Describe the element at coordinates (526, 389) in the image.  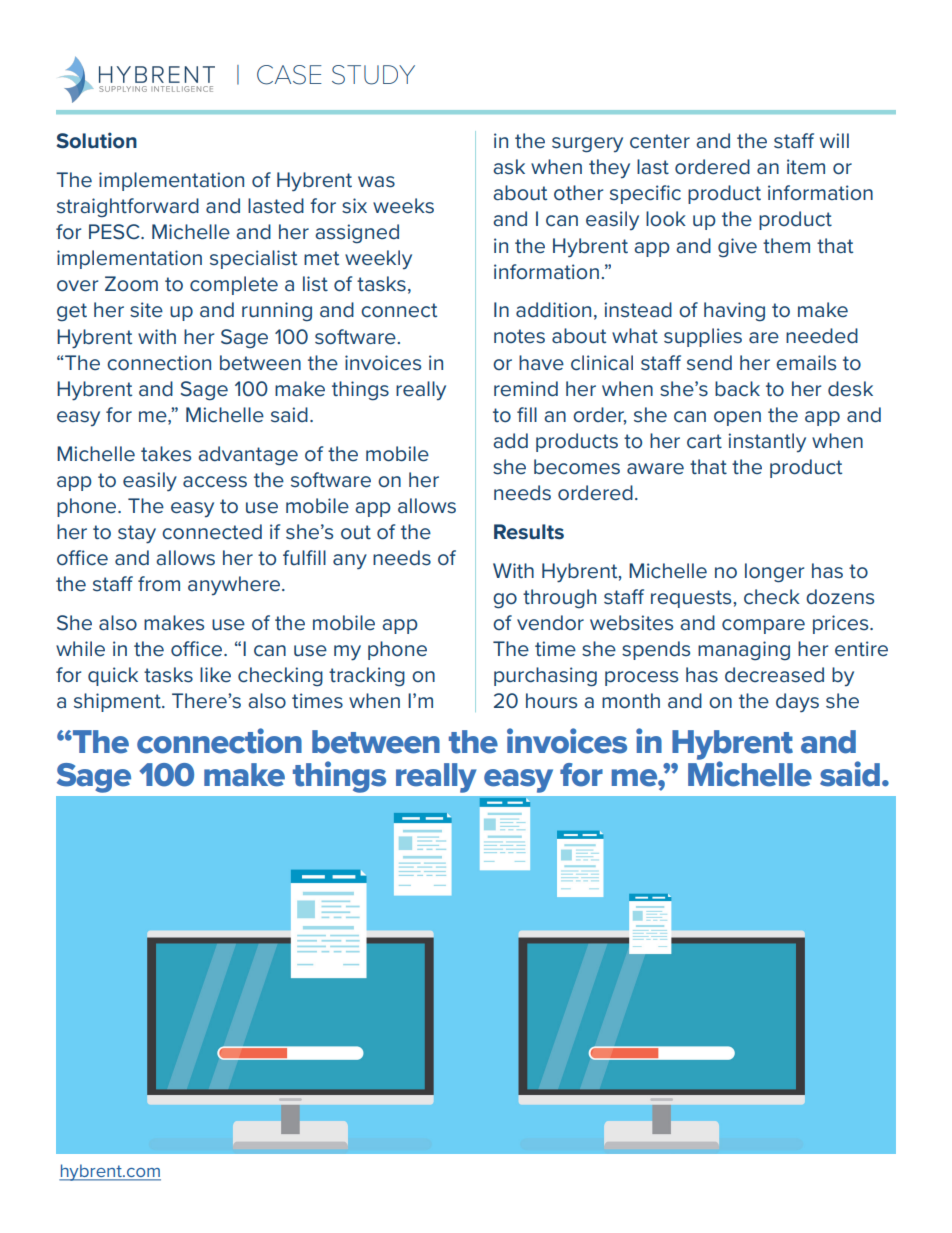
I see `remind` at that location.
